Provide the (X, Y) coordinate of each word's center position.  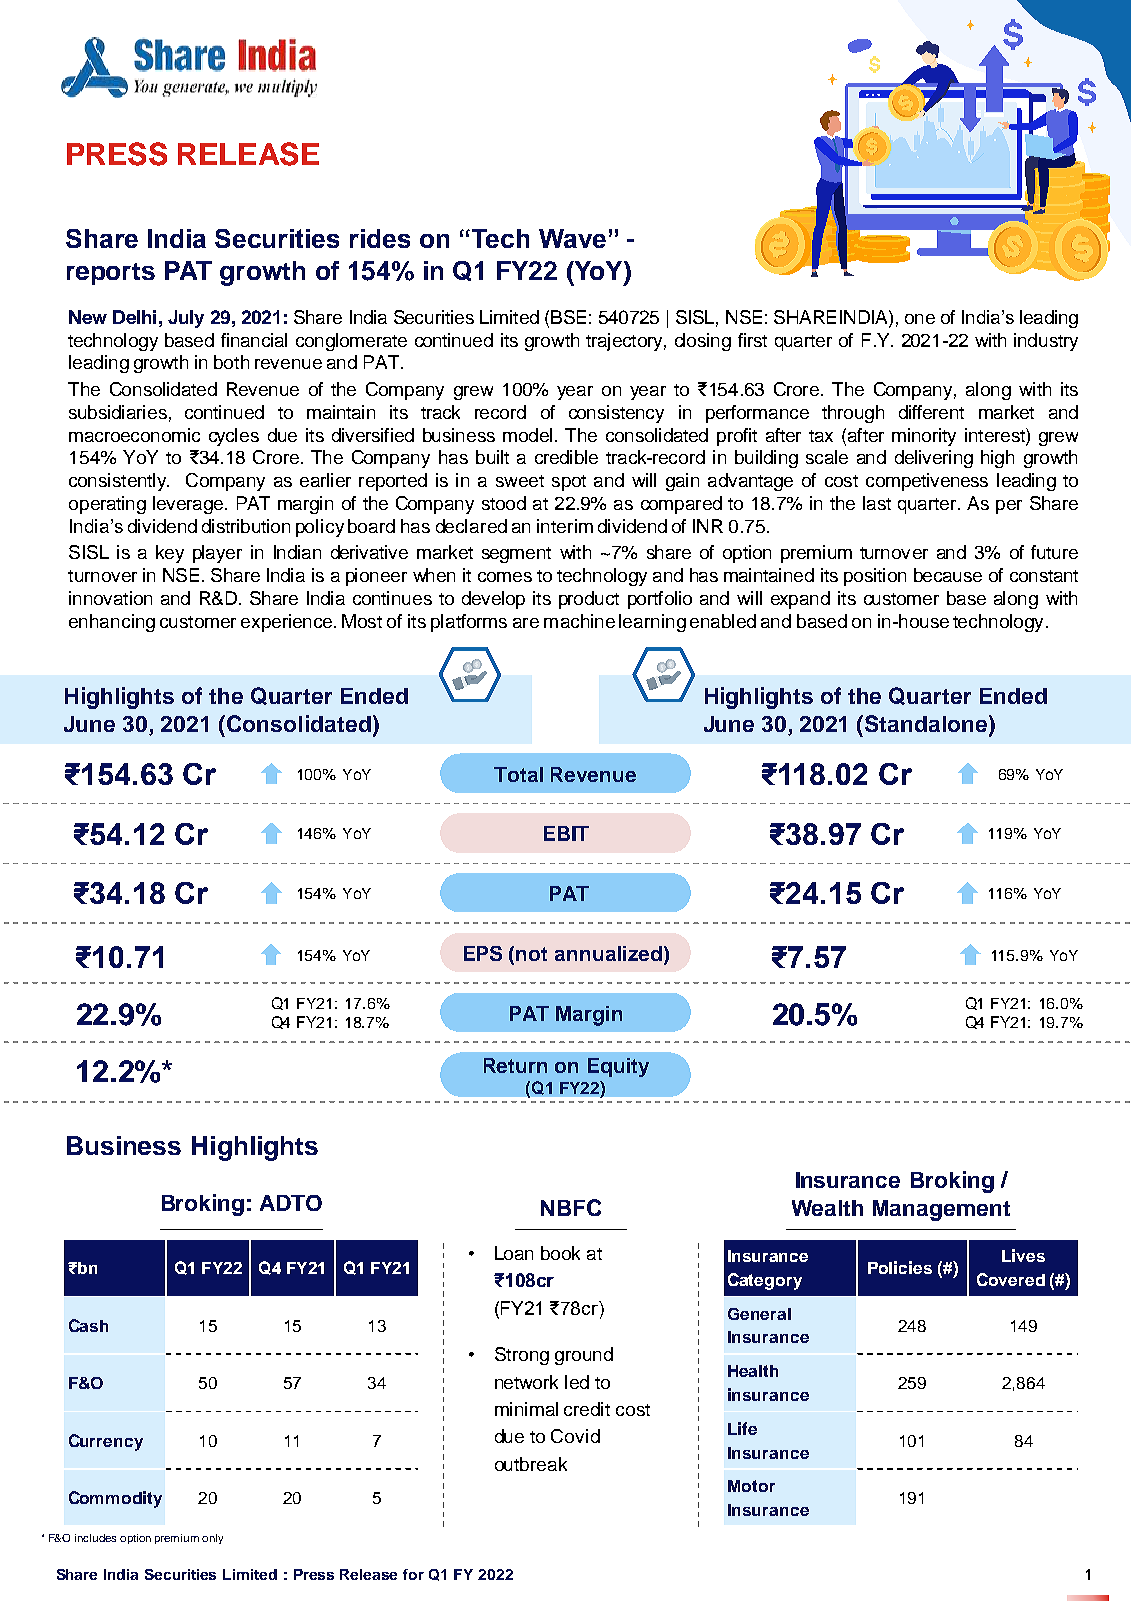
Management (941, 1210)
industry (1046, 342)
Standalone (927, 725)
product (589, 600)
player (217, 554)
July (186, 319)
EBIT (566, 833)
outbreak (531, 1464)
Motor (751, 1486)
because (948, 575)
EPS (483, 953)
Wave (572, 238)
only (212, 1539)
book (560, 1253)
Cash (88, 1325)
